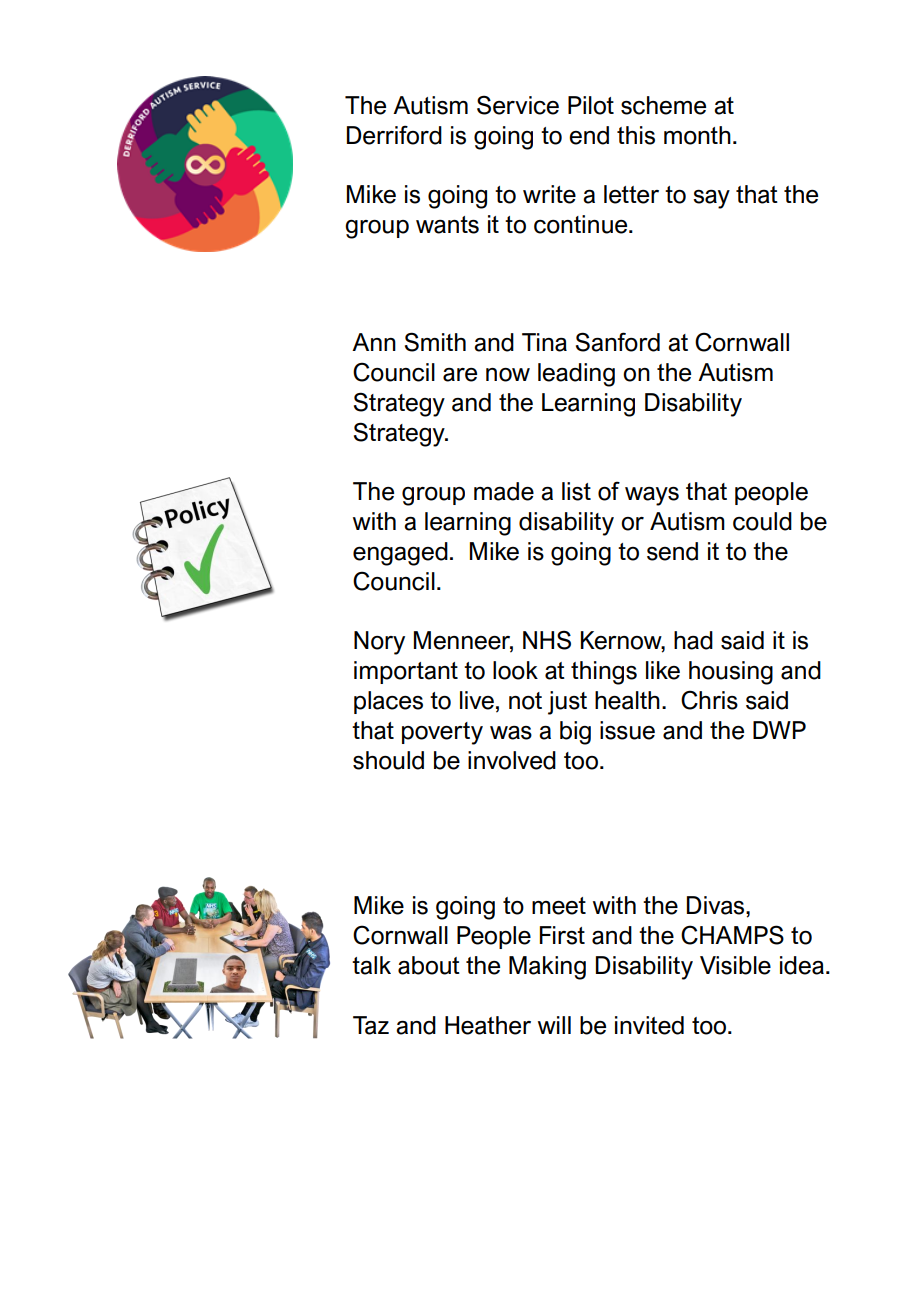  Describe the element at coordinates (400, 554) in the page. I see `engaged` at that location.
